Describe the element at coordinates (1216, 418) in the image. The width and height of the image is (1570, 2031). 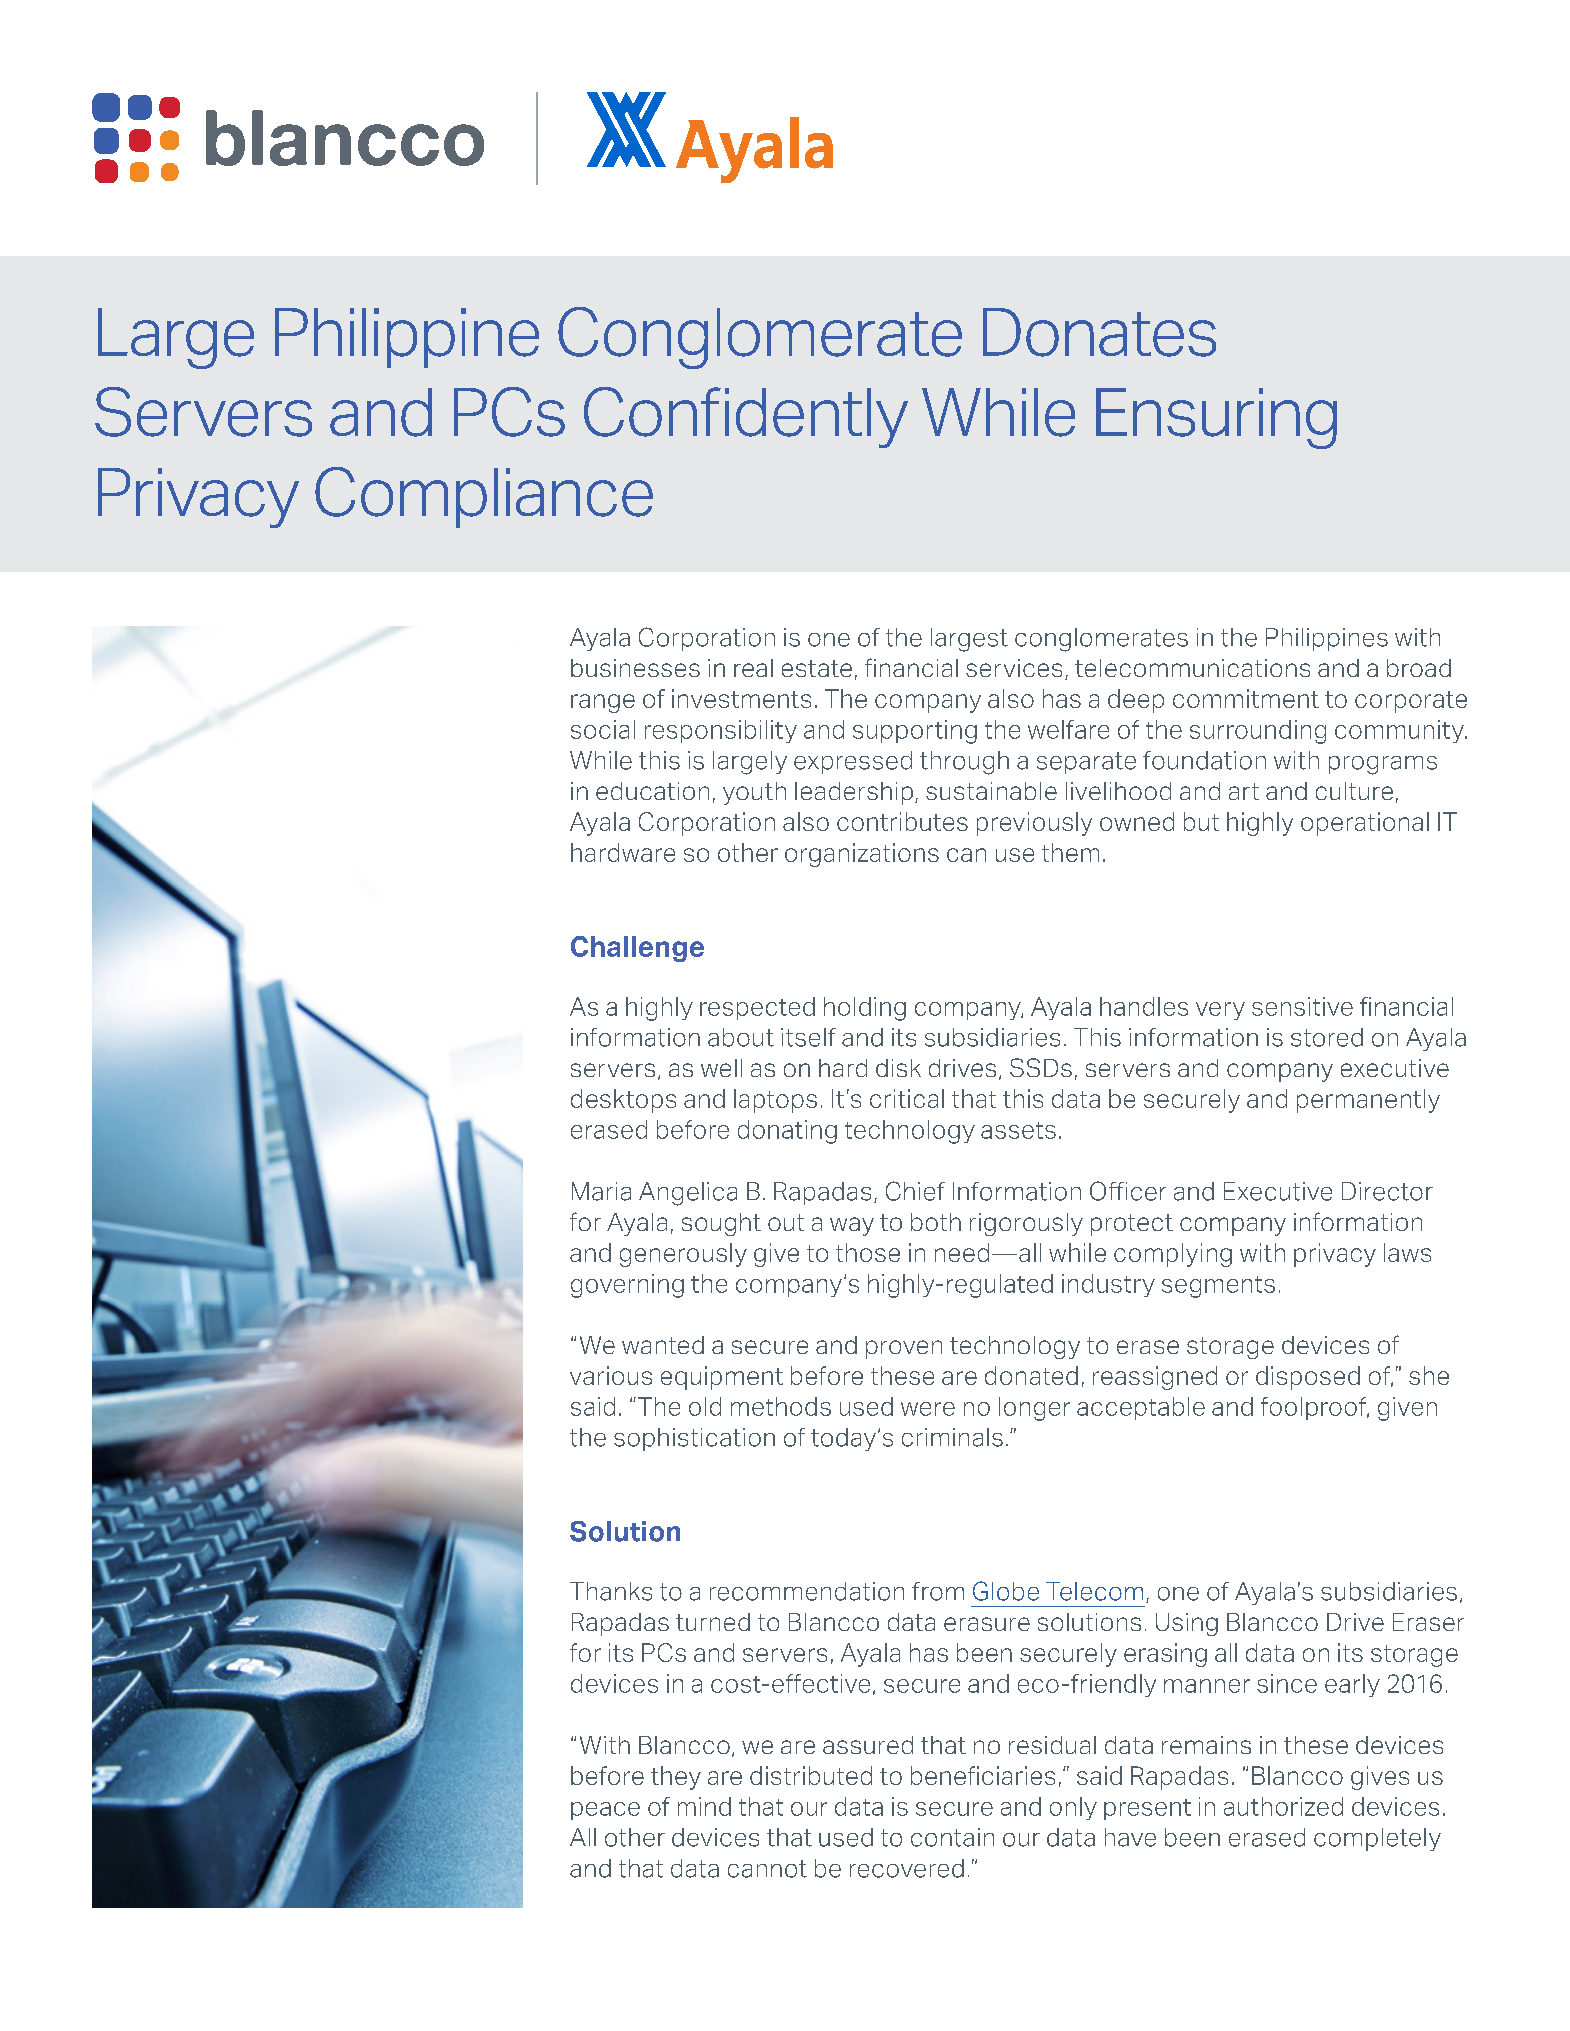
I see `Ensuring` at that location.
